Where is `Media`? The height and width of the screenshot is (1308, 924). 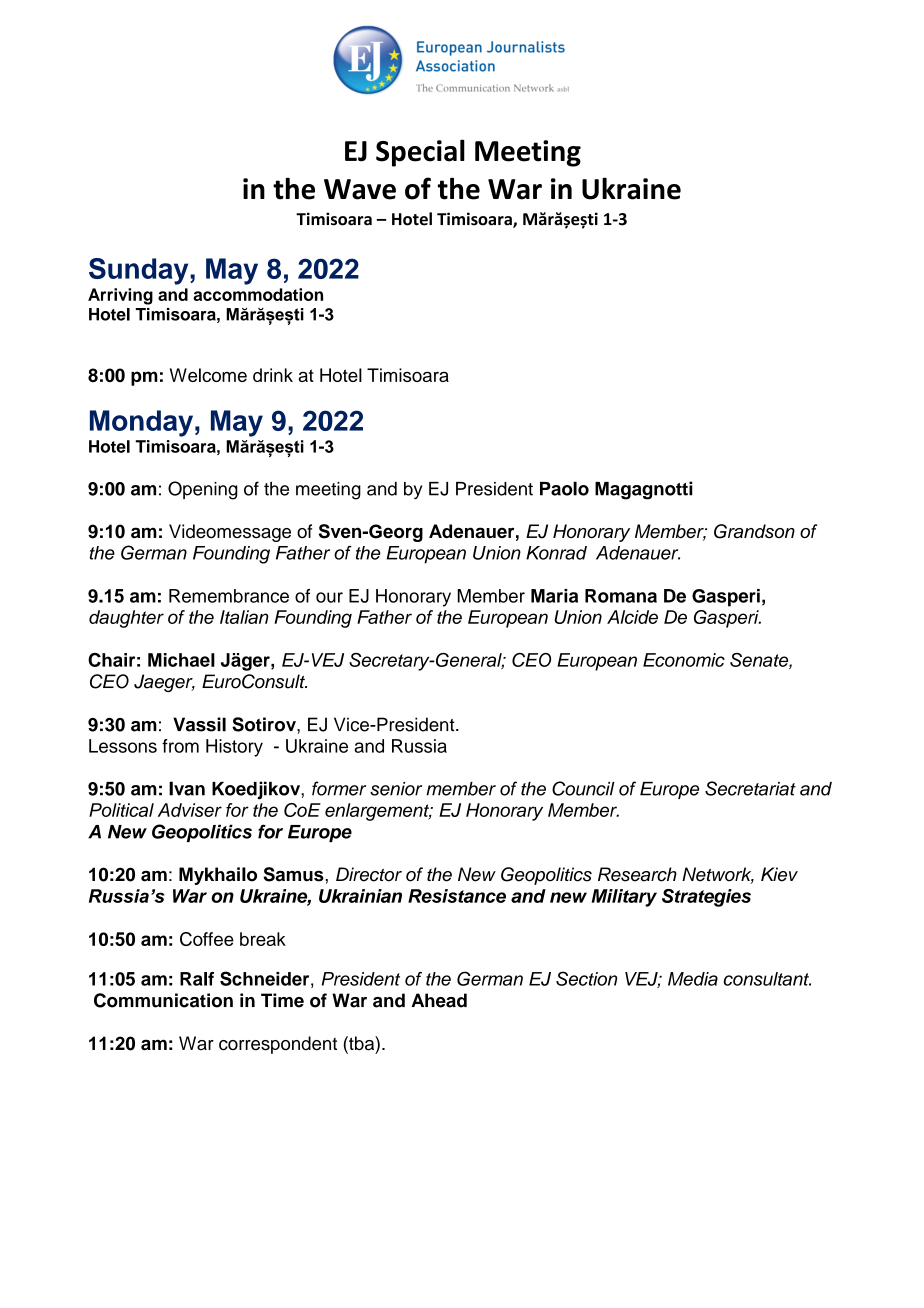 Media is located at coordinates (693, 979).
